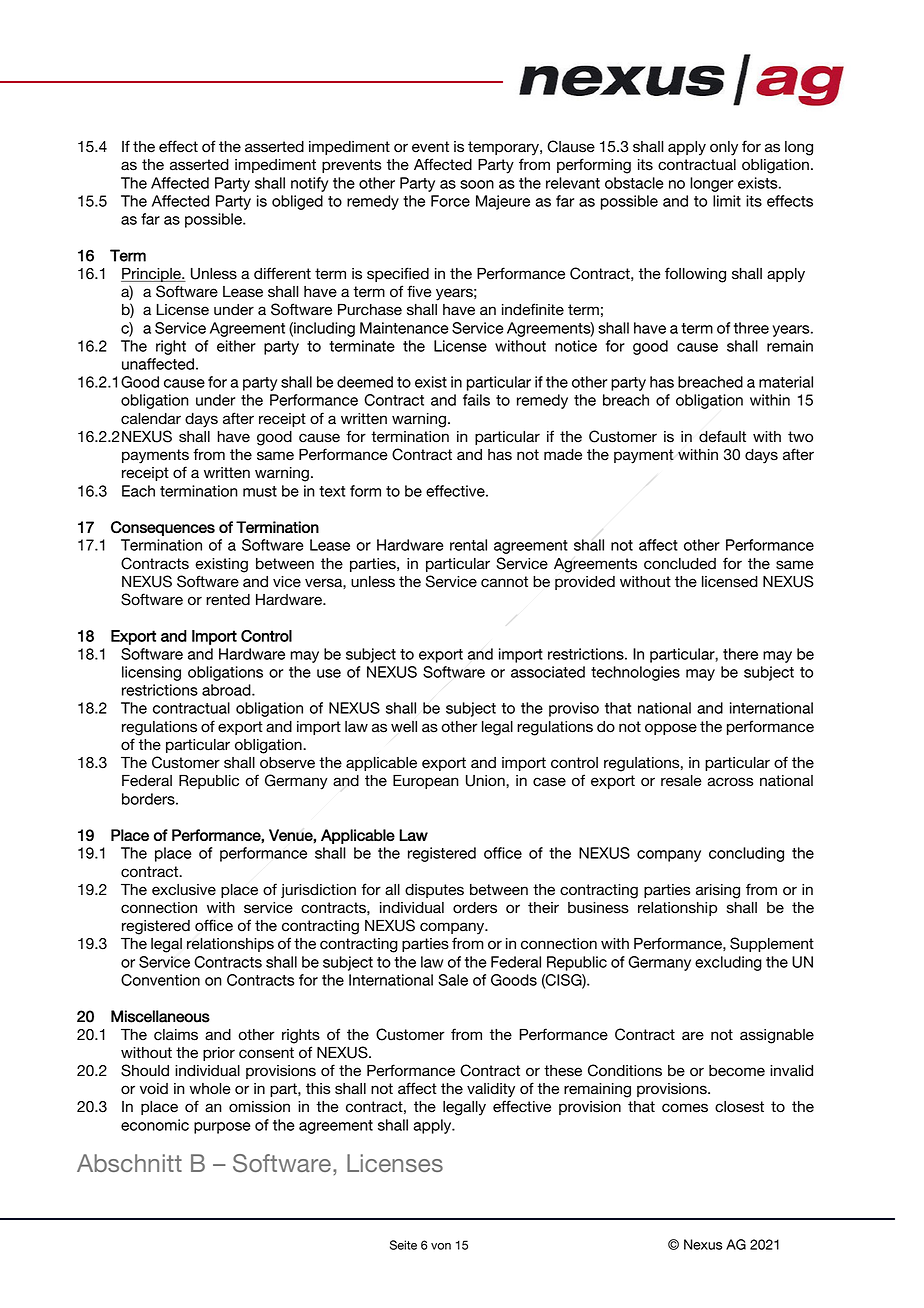 This screenshot has width=924, height=1308. I want to click on must, so click(260, 491).
